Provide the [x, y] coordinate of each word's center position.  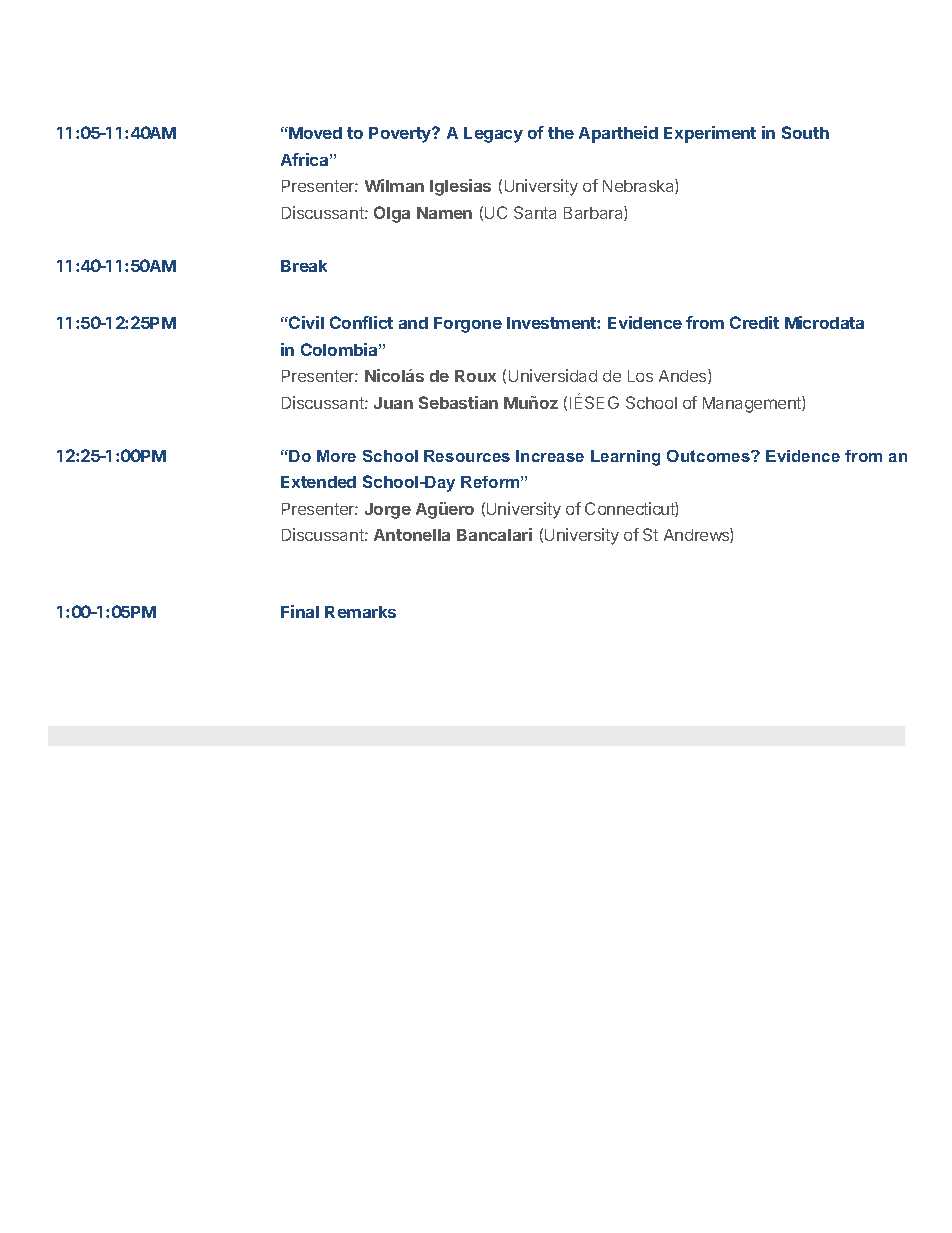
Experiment [710, 134]
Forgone [468, 325]
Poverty [401, 135]
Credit [754, 322]
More [336, 456]
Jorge [388, 511]
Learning [625, 458]
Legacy [493, 135]
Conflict [361, 322]
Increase [550, 456]
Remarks [360, 612]
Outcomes [709, 456]
